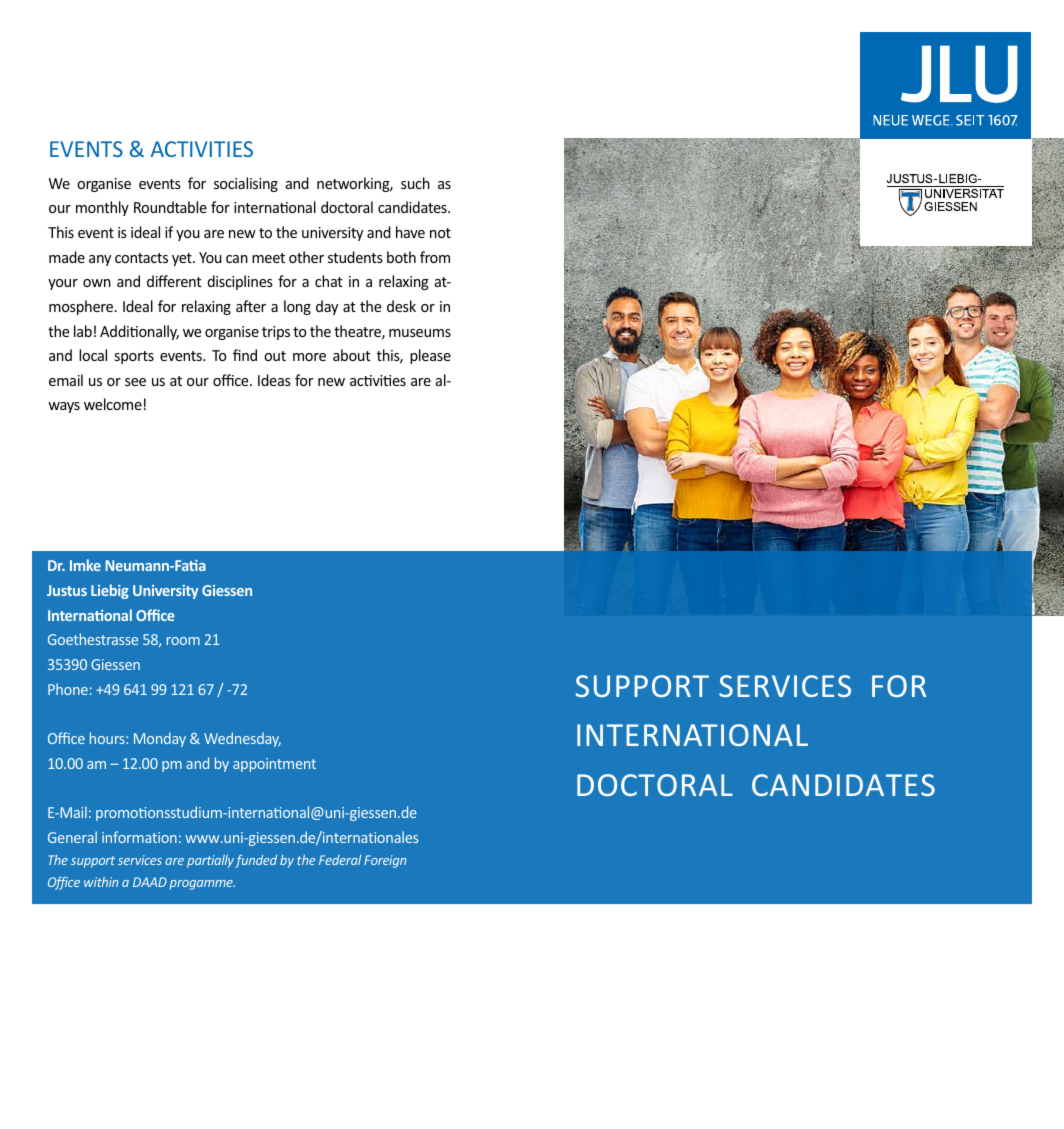  Describe the element at coordinates (415, 183) in the page. I see `such` at that location.
